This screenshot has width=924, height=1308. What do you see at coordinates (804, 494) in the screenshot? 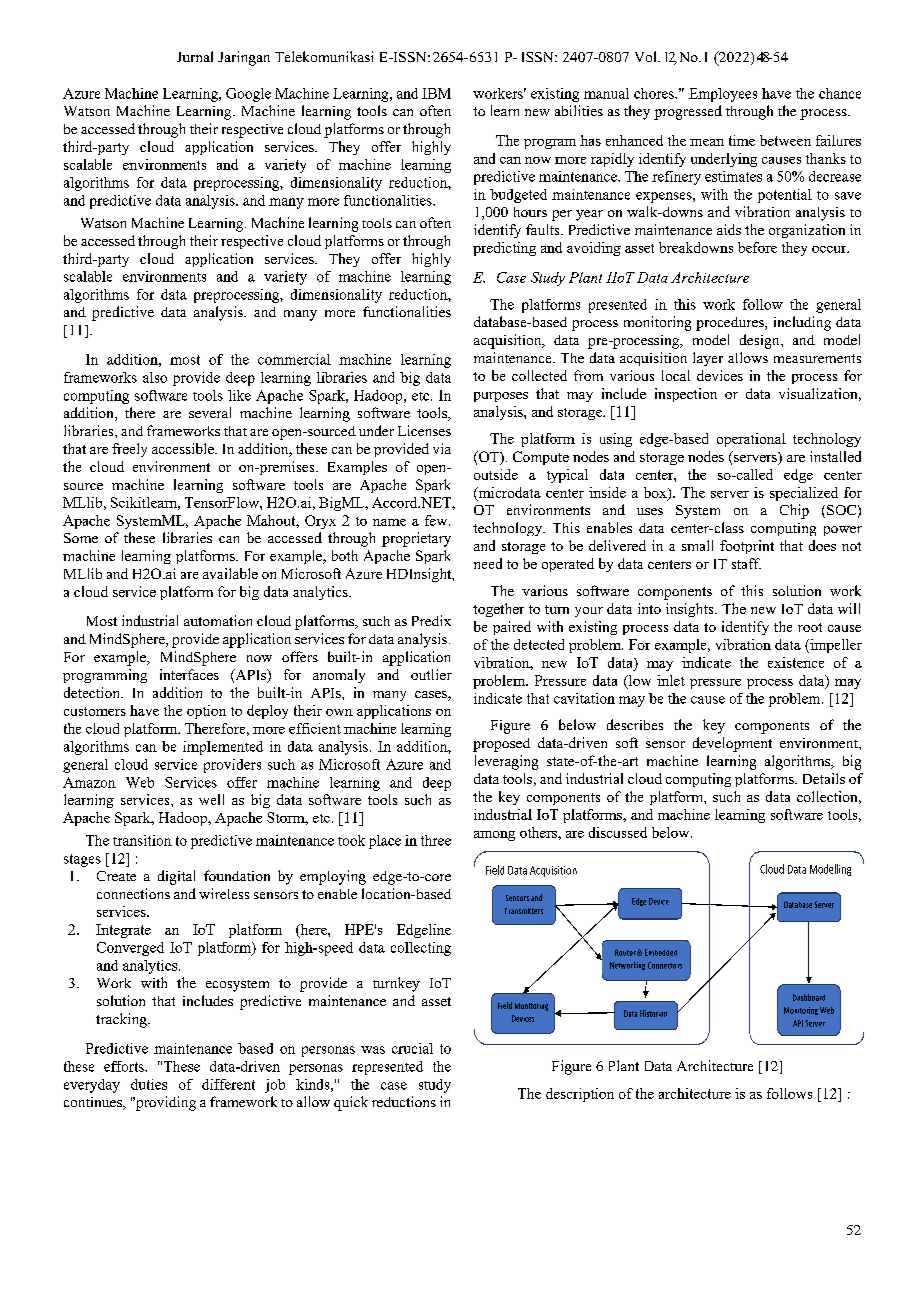
I see `specialized` at bounding box center [804, 494].
